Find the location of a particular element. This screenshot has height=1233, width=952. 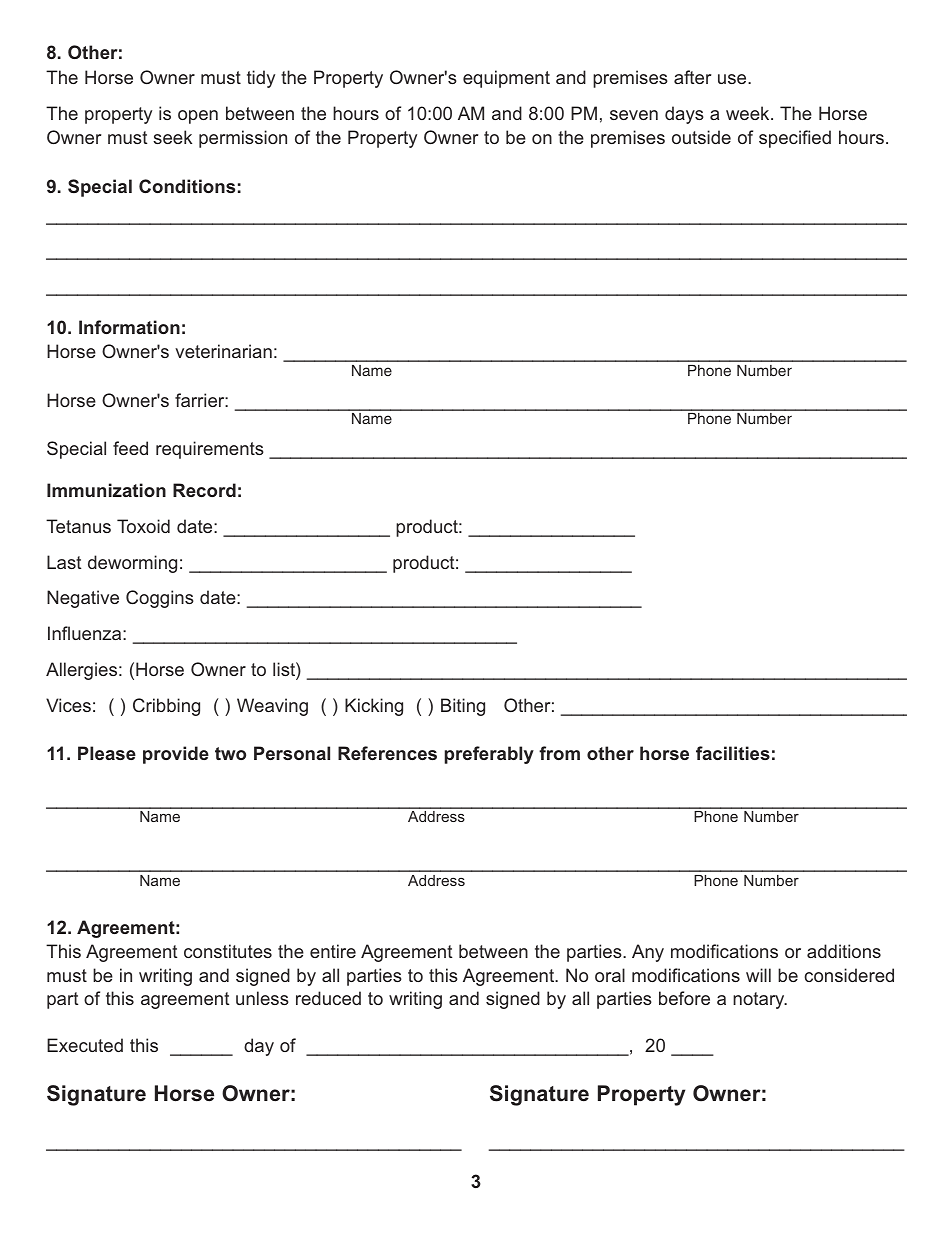

notary is located at coordinates (760, 1000).
